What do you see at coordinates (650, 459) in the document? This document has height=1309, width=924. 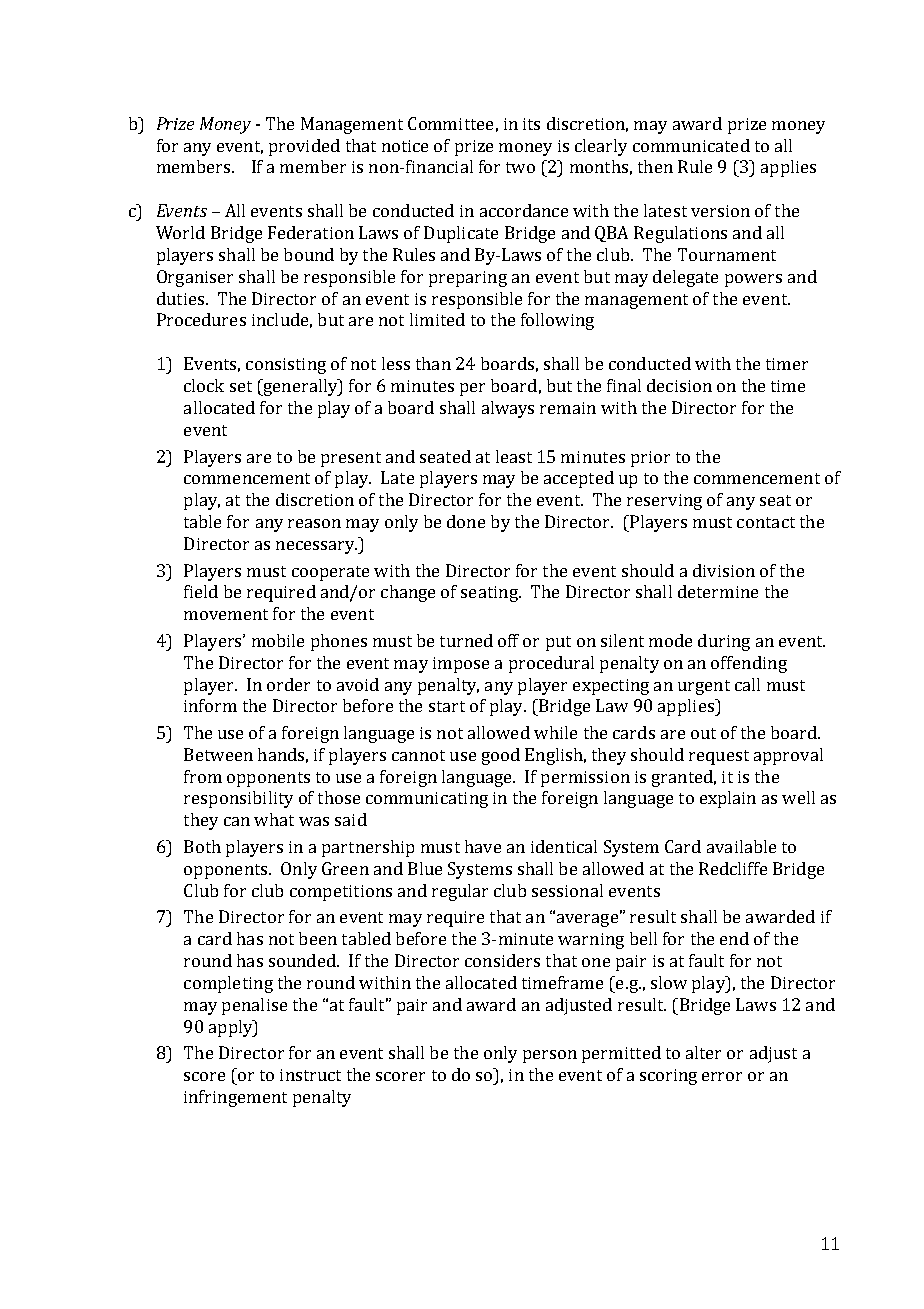 I see `prior` at bounding box center [650, 459].
